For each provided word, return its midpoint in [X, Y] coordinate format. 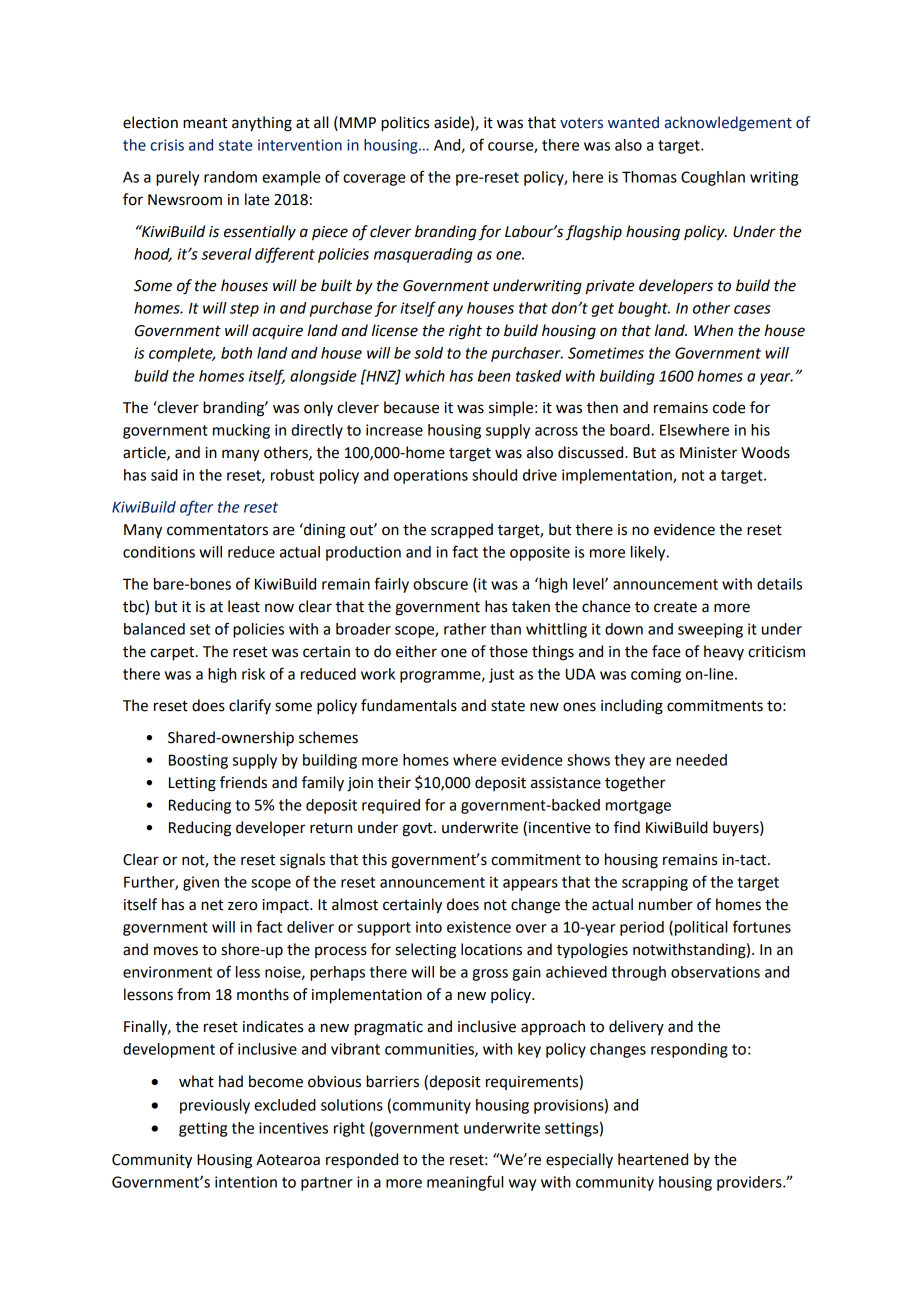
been [494, 376]
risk [253, 674]
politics [405, 124]
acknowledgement [728, 124]
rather [465, 629]
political [701, 928]
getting [203, 1129]
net [212, 905]
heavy [724, 652]
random [230, 177]
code [729, 407]
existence [479, 927]
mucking [241, 431]
